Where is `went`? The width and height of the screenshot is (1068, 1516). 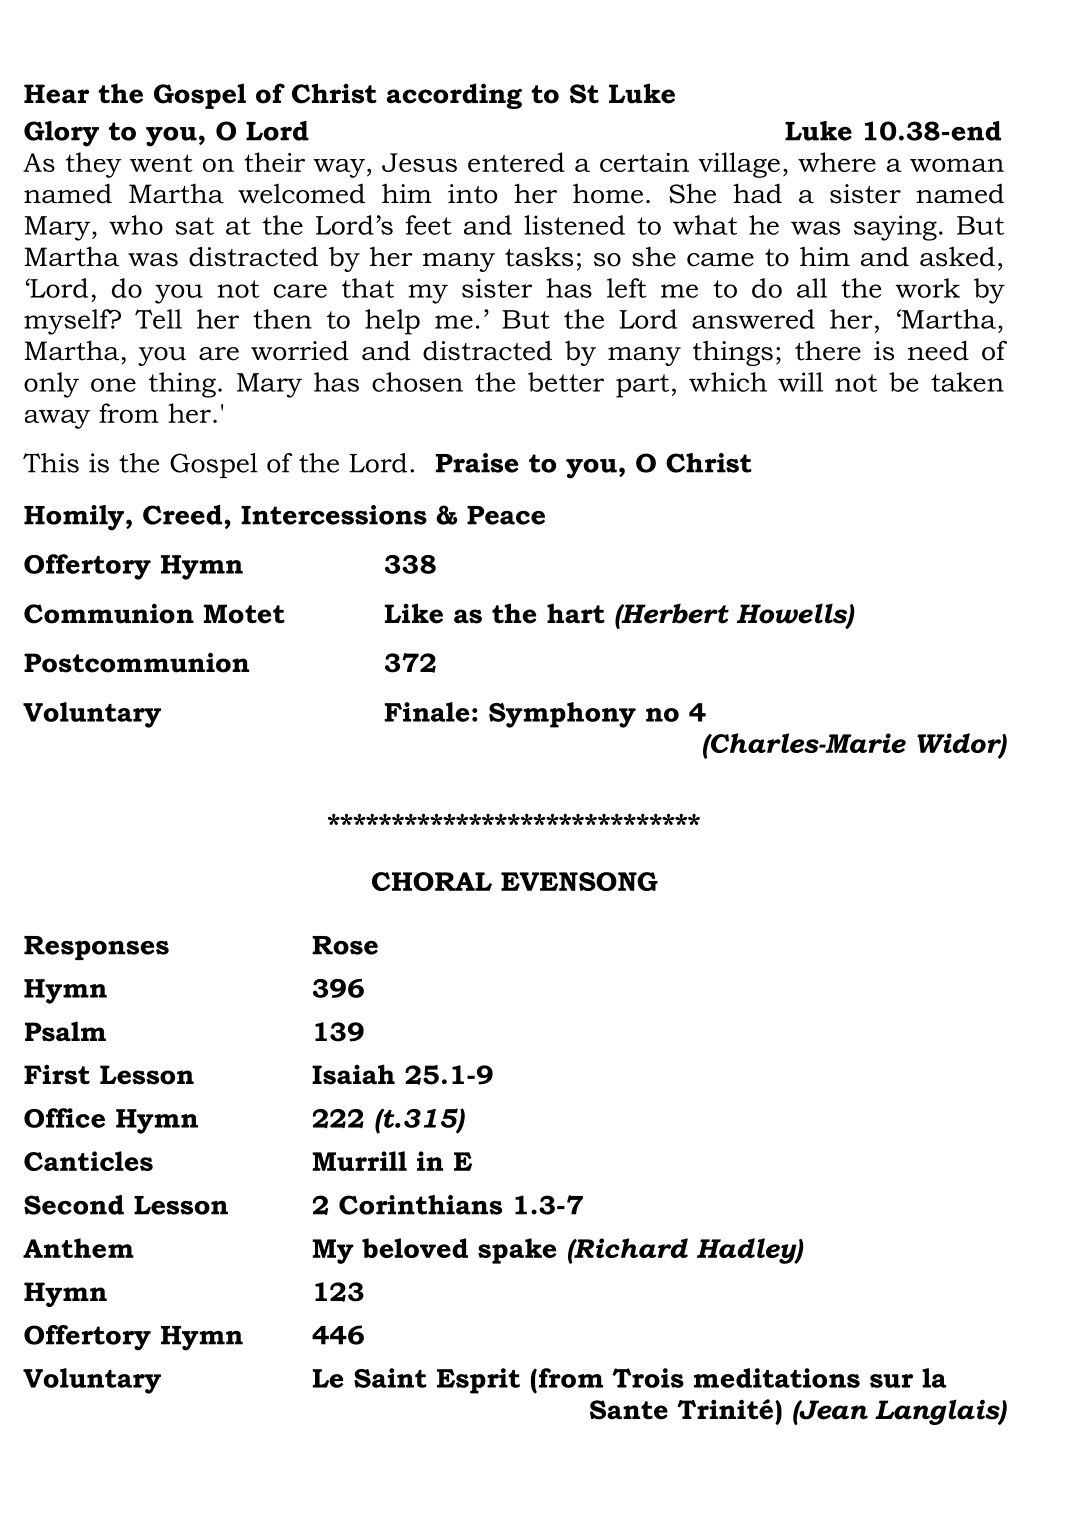
went is located at coordinates (161, 163).
